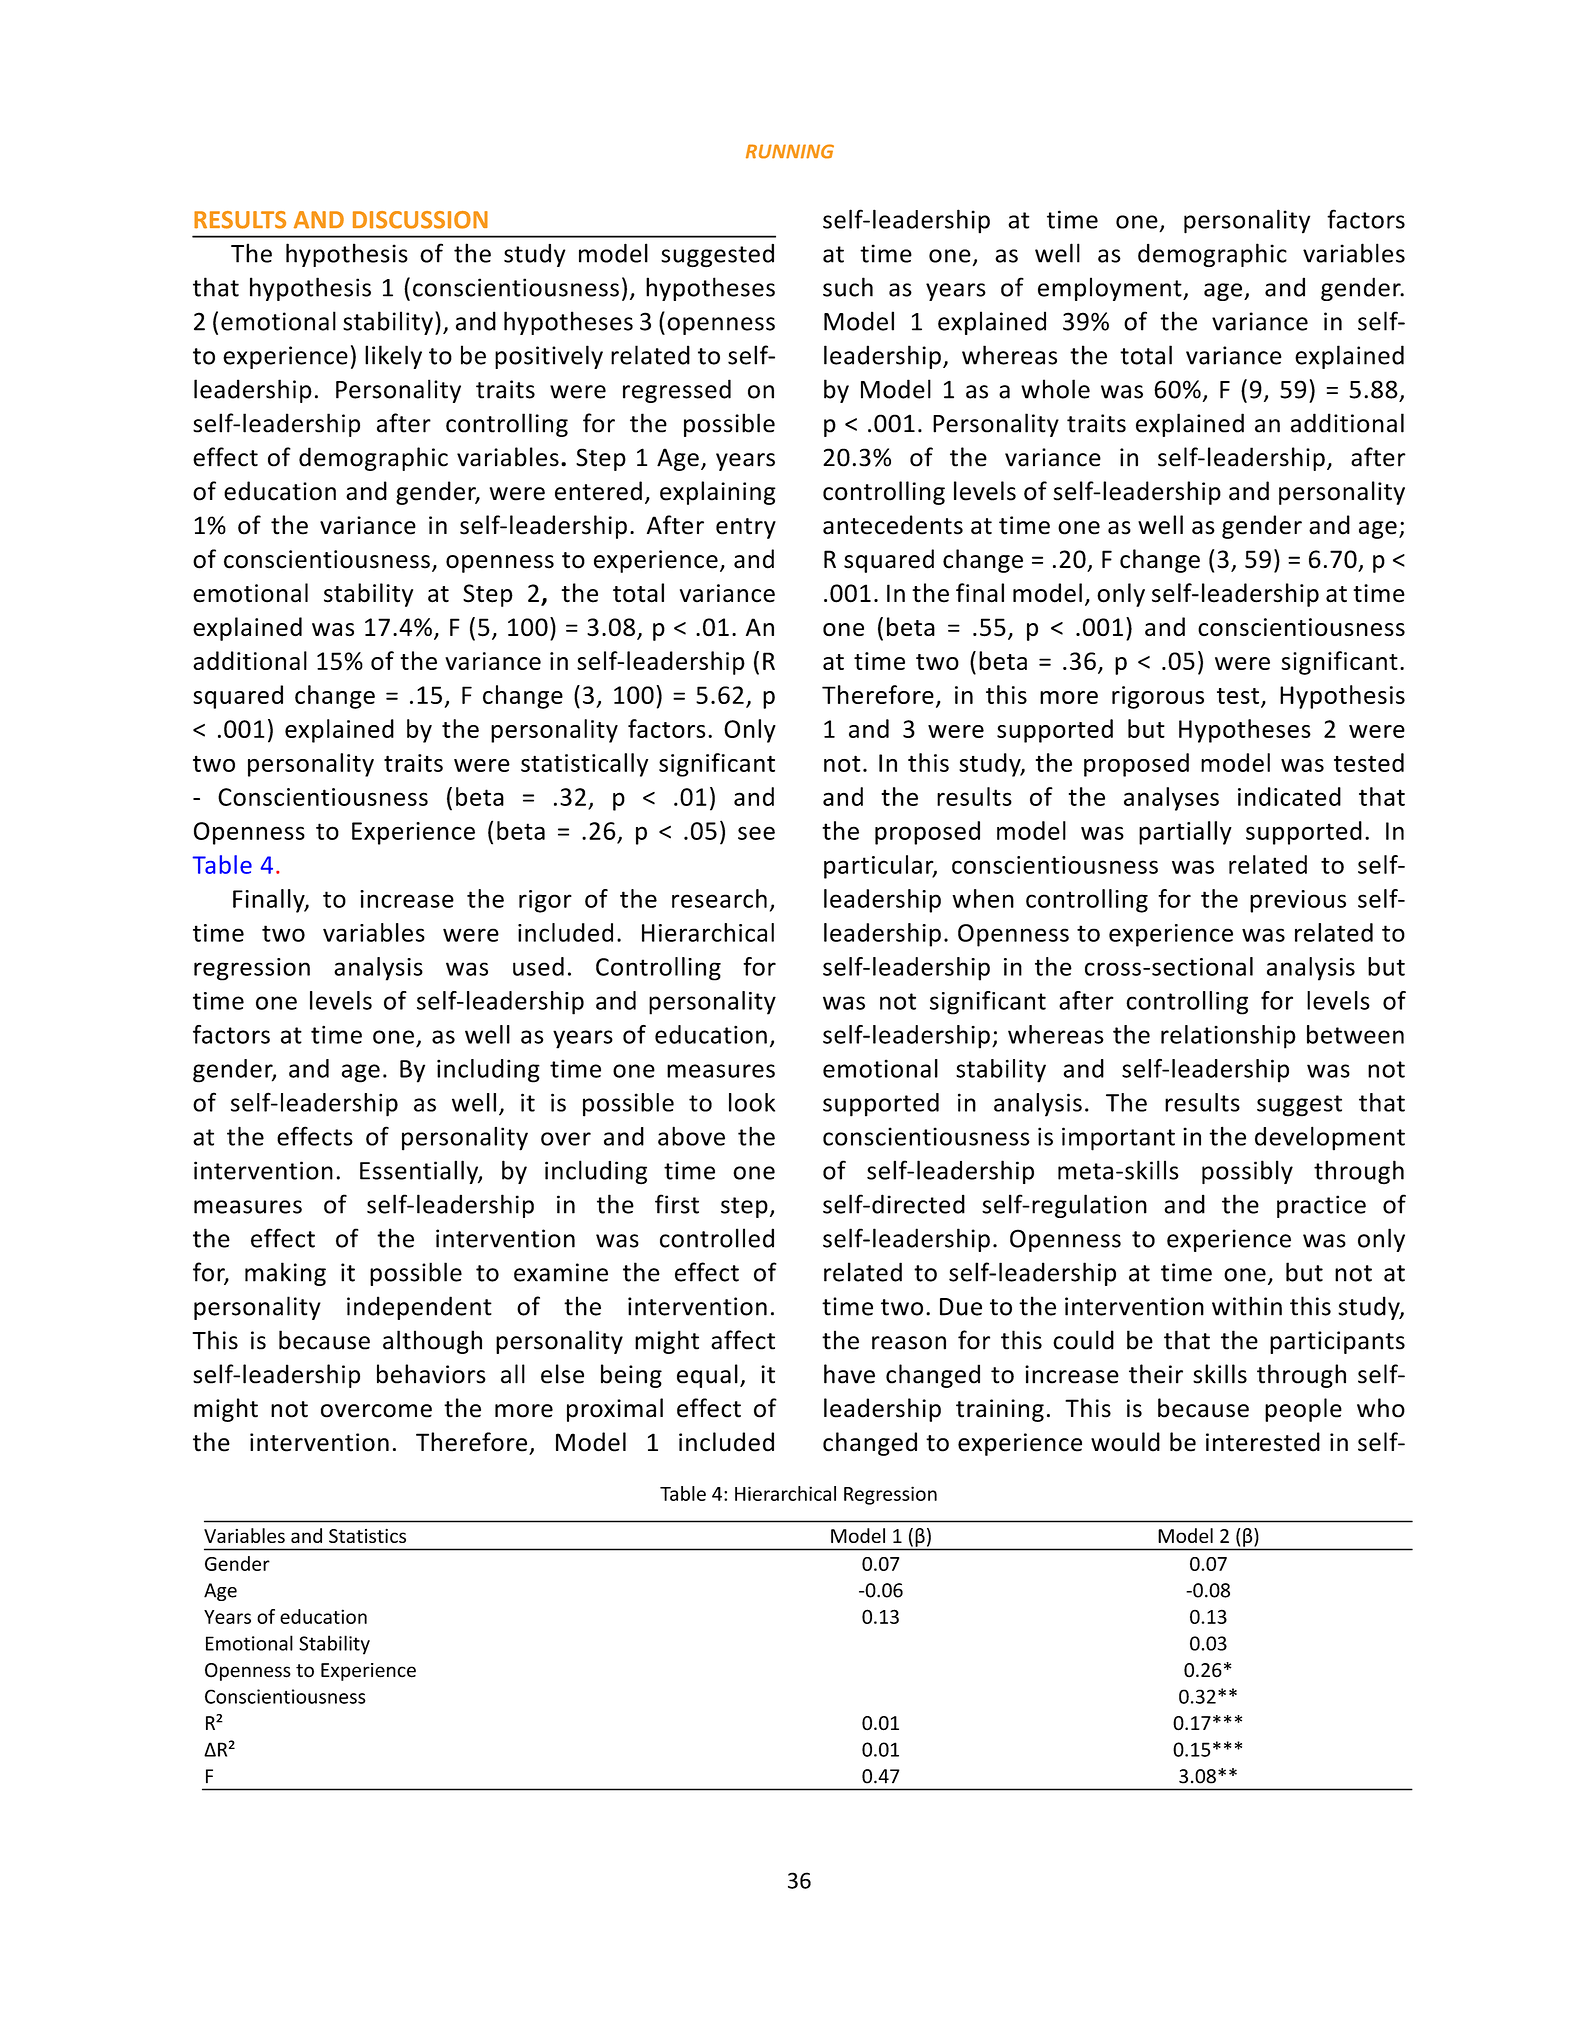  I want to click on employment, so click(1111, 289).
